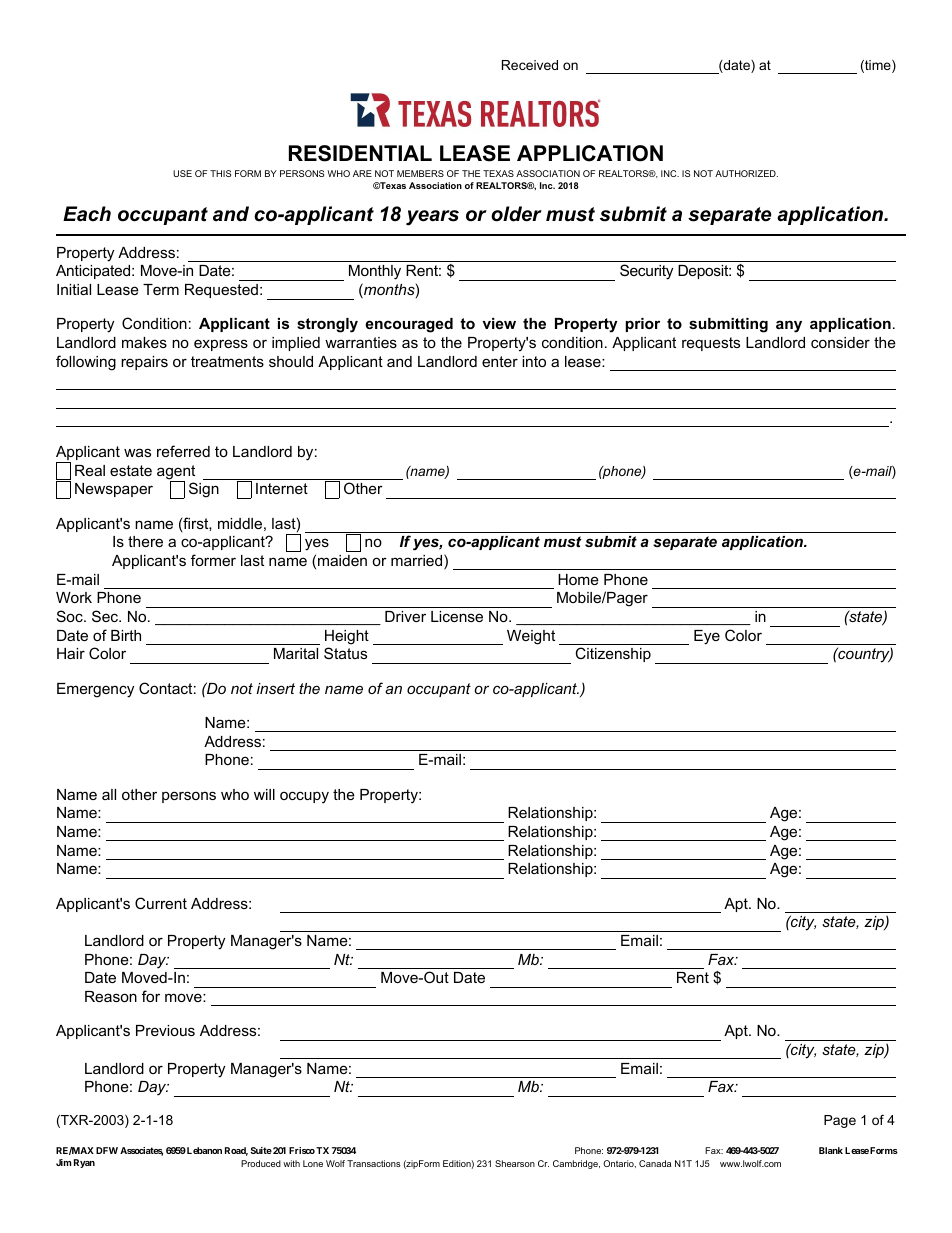 The width and height of the screenshot is (952, 1233). I want to click on Eye, so click(707, 637).
